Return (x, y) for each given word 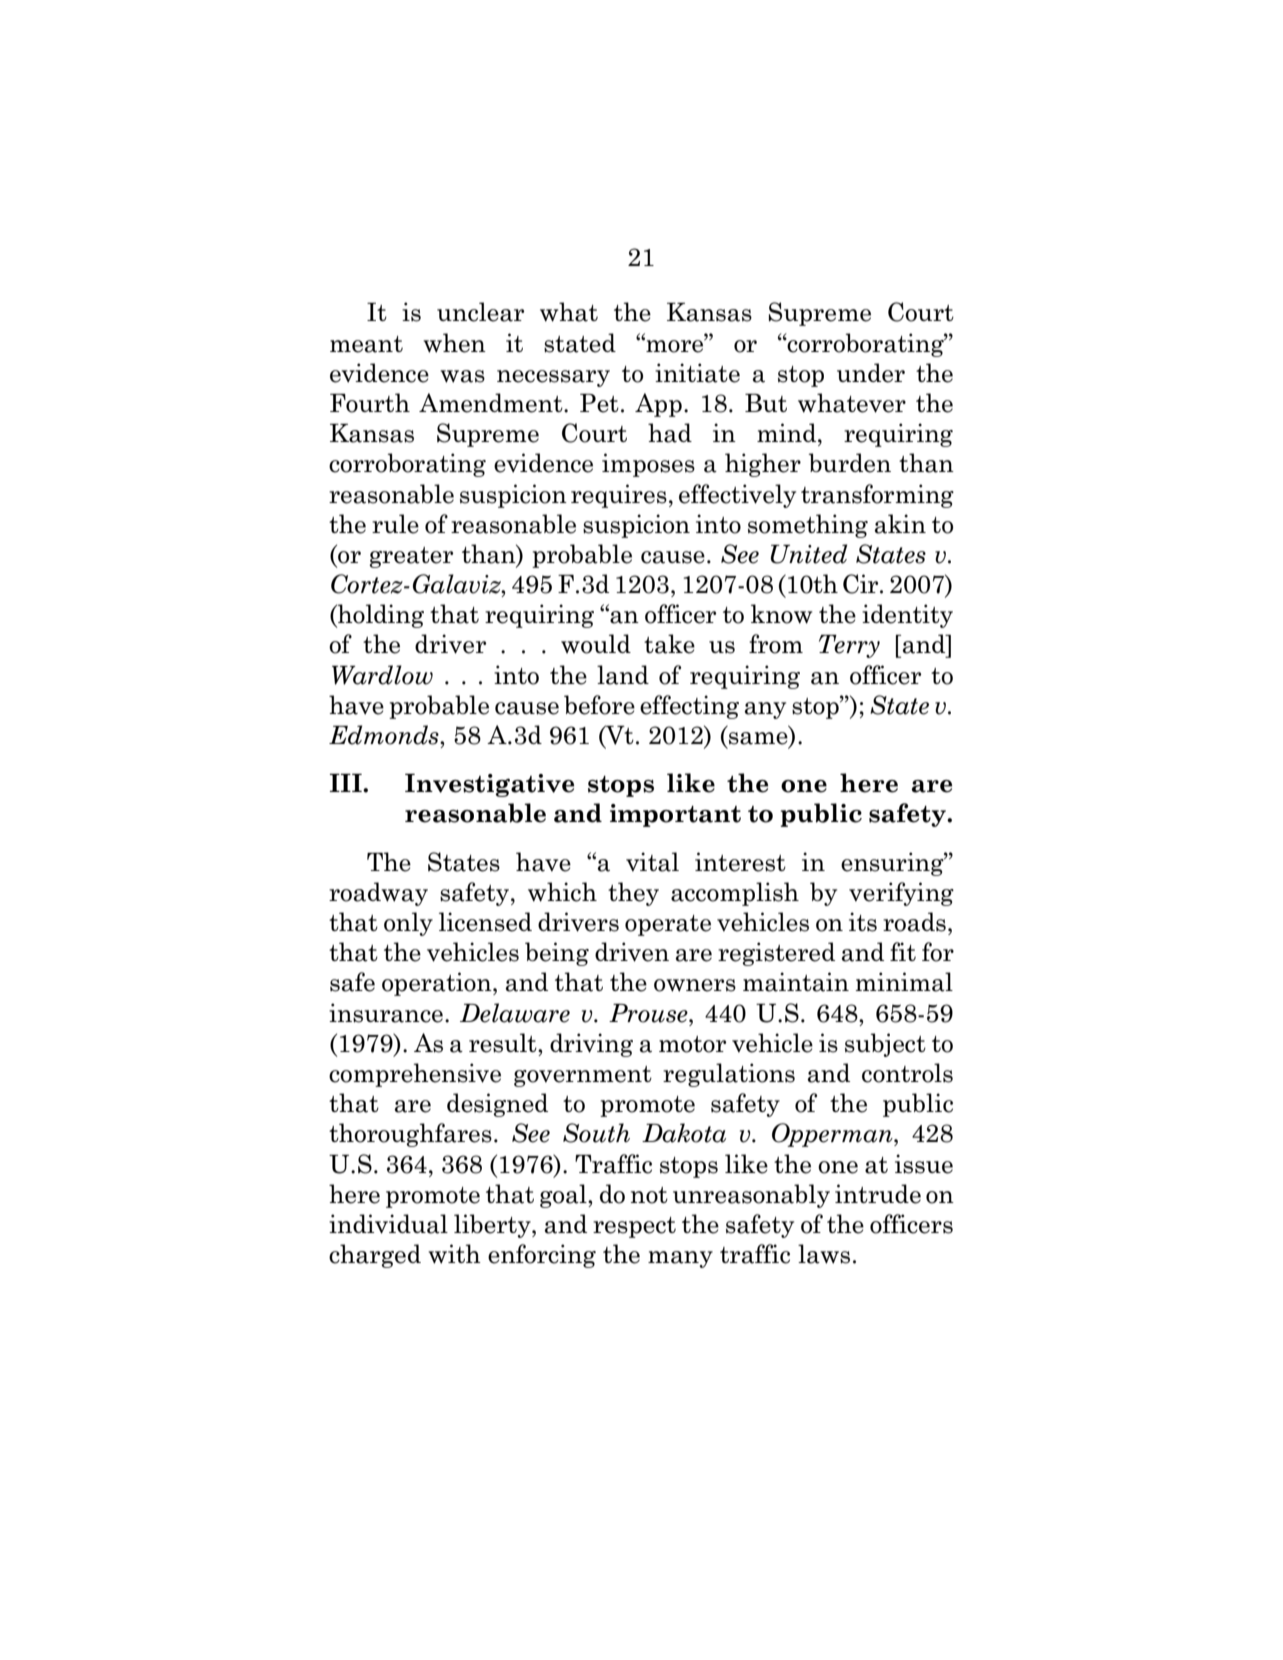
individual (388, 1224)
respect (634, 1227)
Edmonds (385, 735)
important (675, 815)
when (454, 343)
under (871, 373)
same (759, 739)
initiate (697, 373)
